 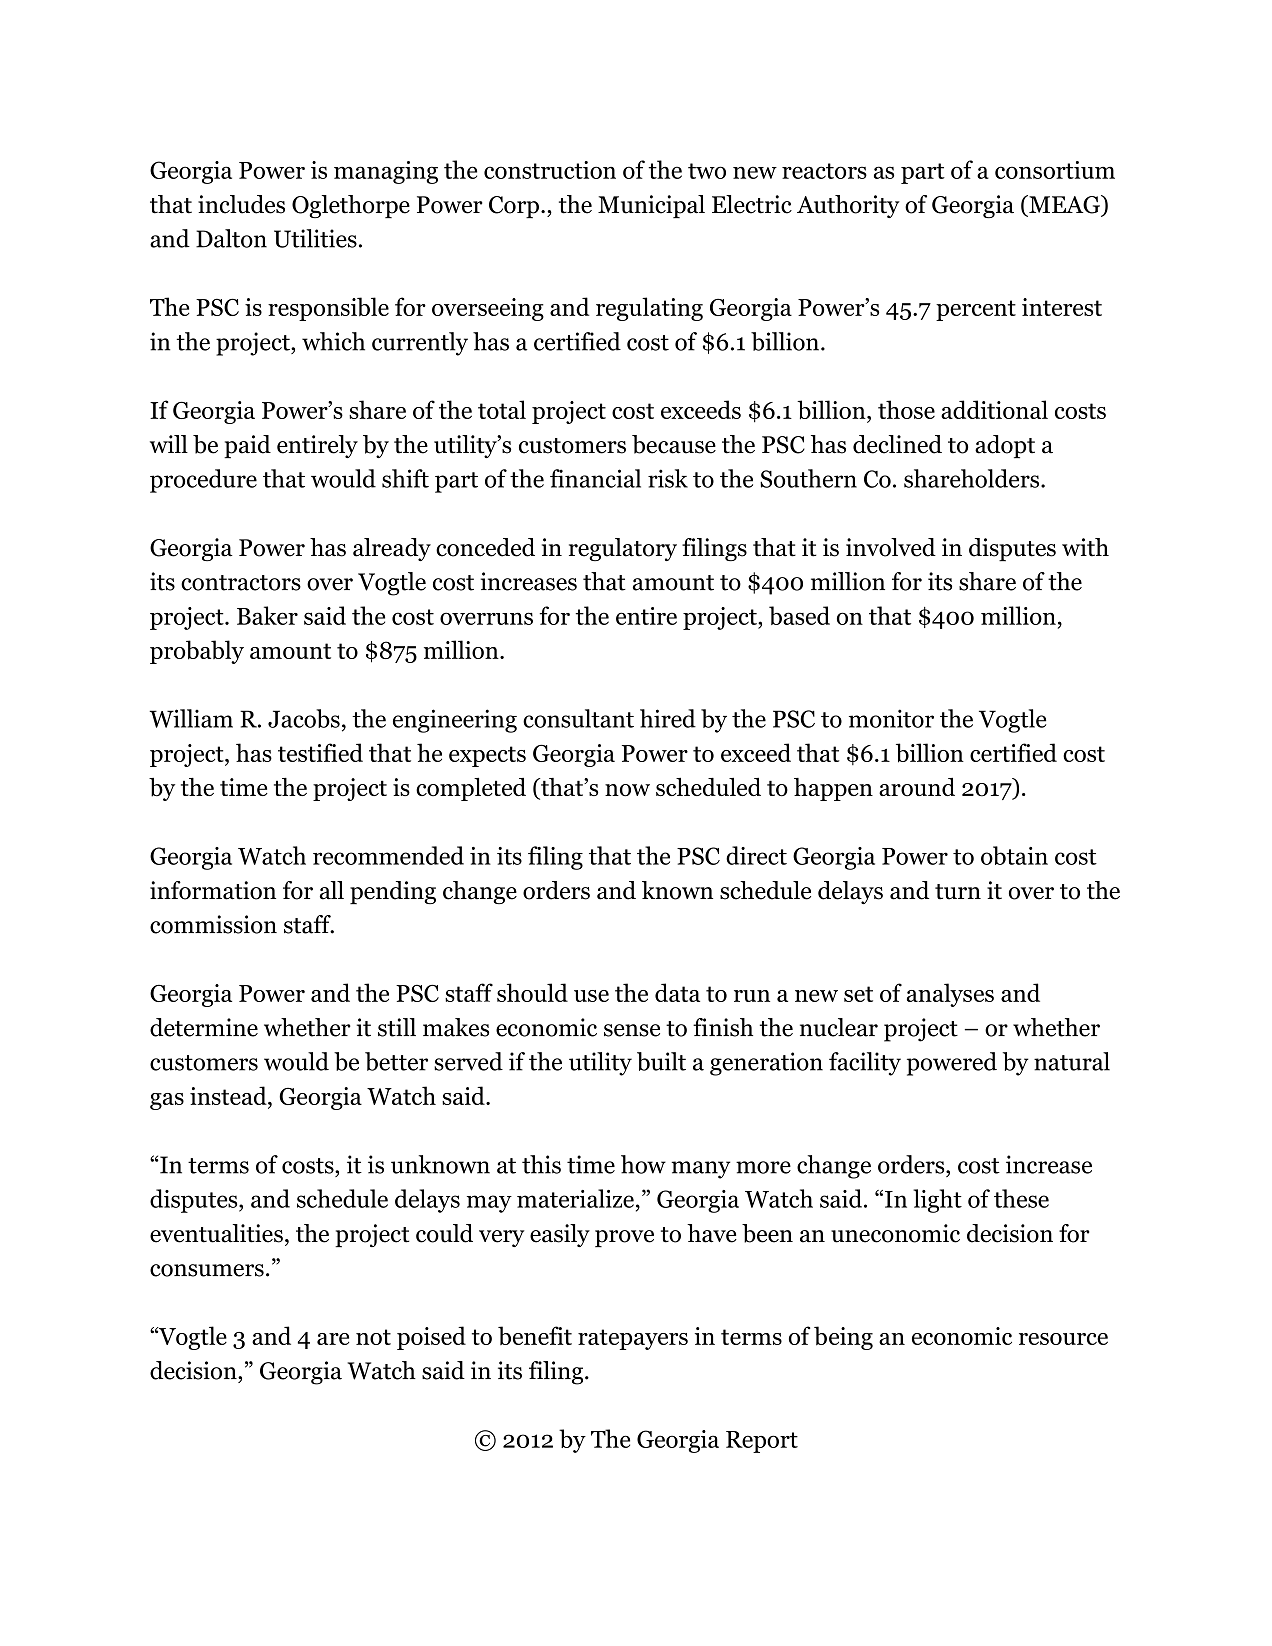 I want to click on around, so click(x=917, y=786).
